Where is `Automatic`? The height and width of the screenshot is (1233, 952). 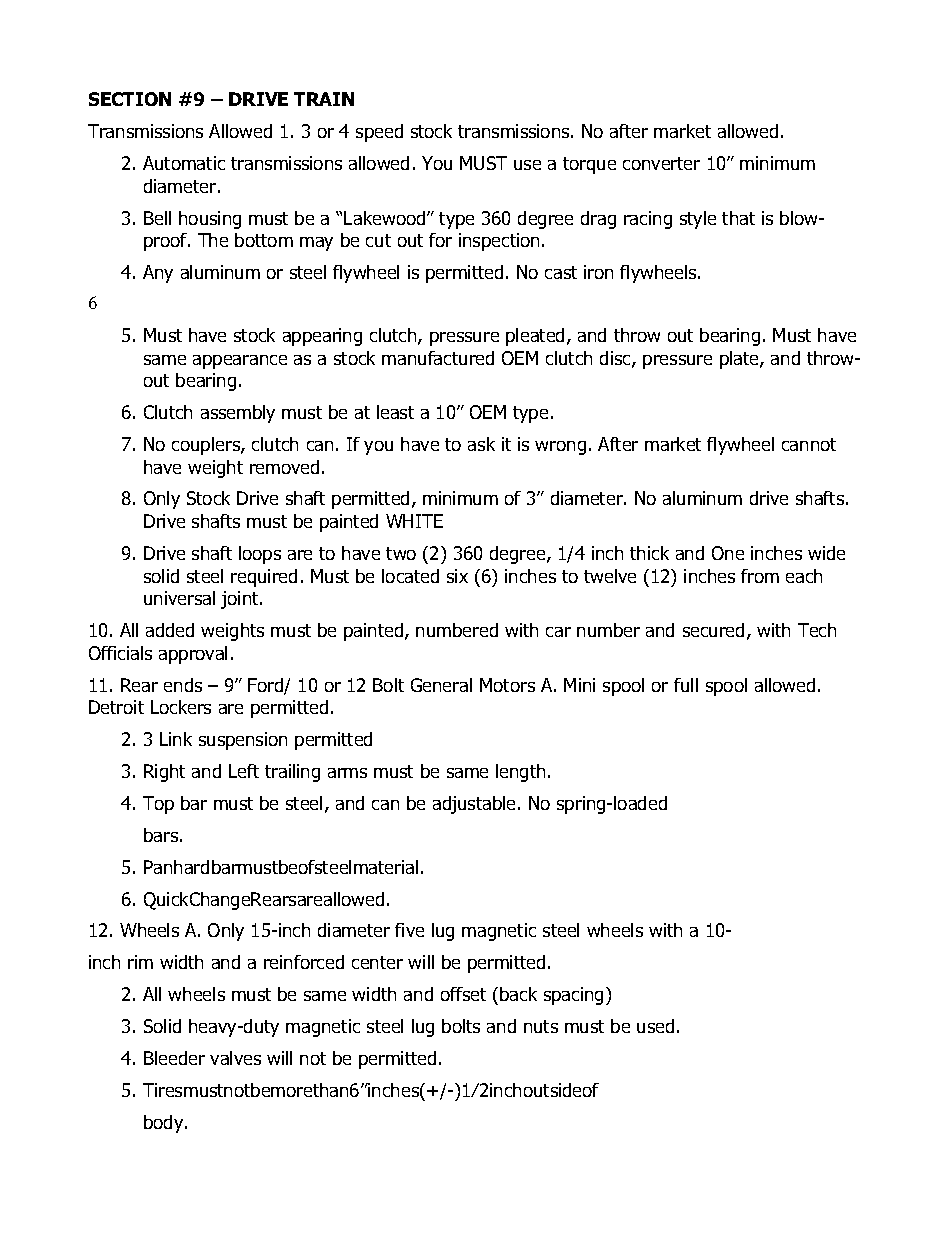 Automatic is located at coordinates (184, 163).
